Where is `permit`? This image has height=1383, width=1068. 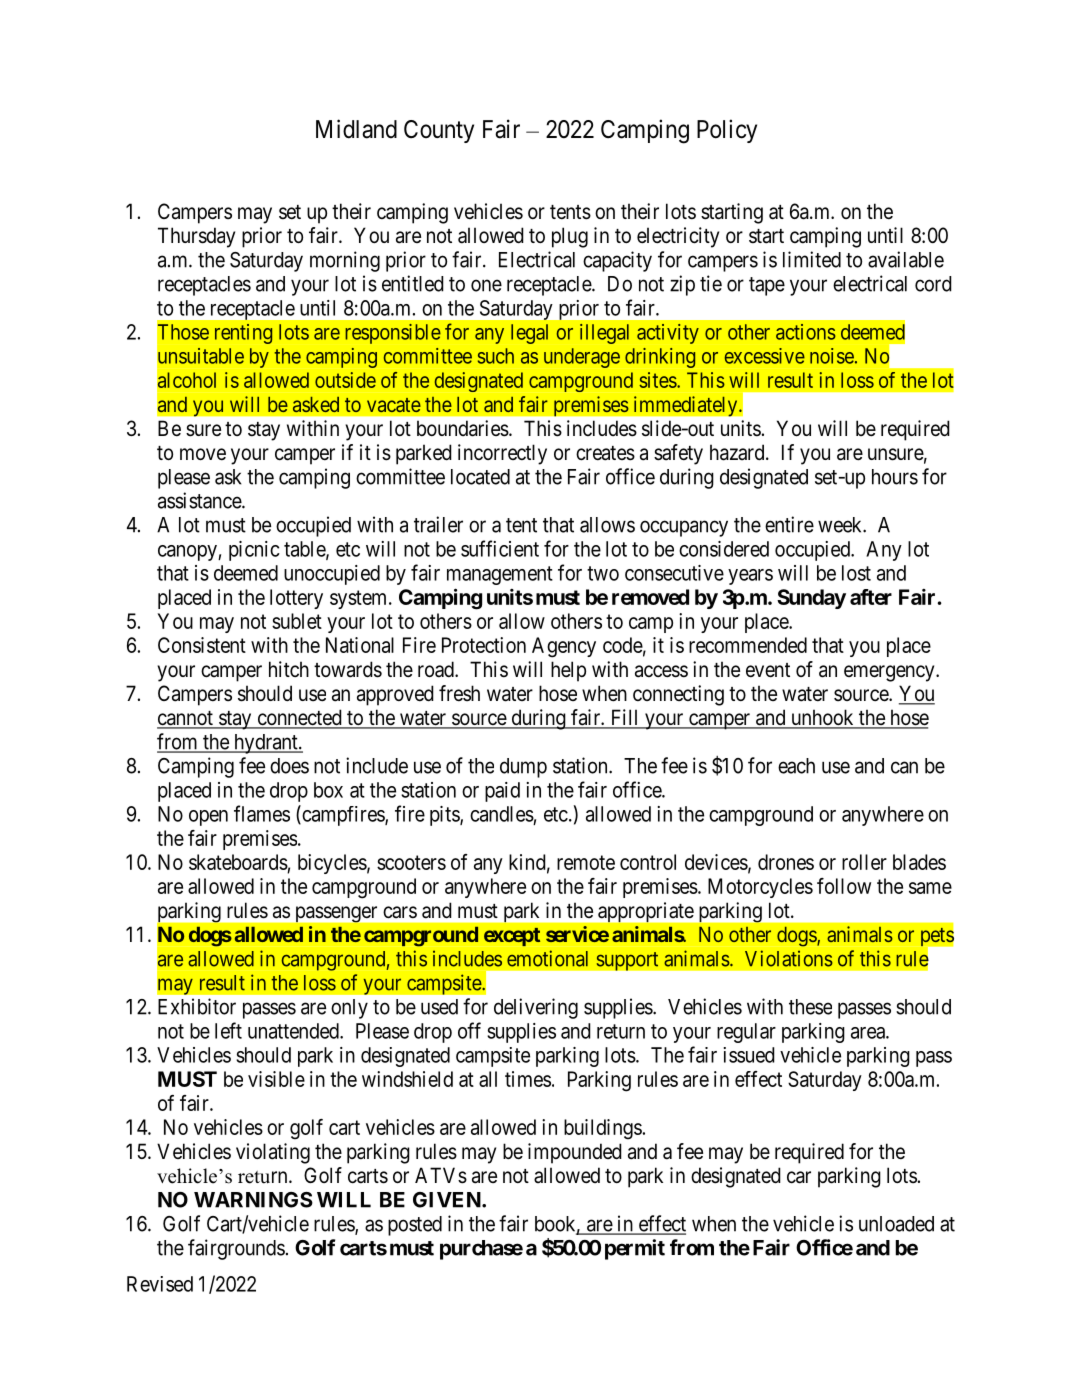
permit is located at coordinates (635, 1249).
